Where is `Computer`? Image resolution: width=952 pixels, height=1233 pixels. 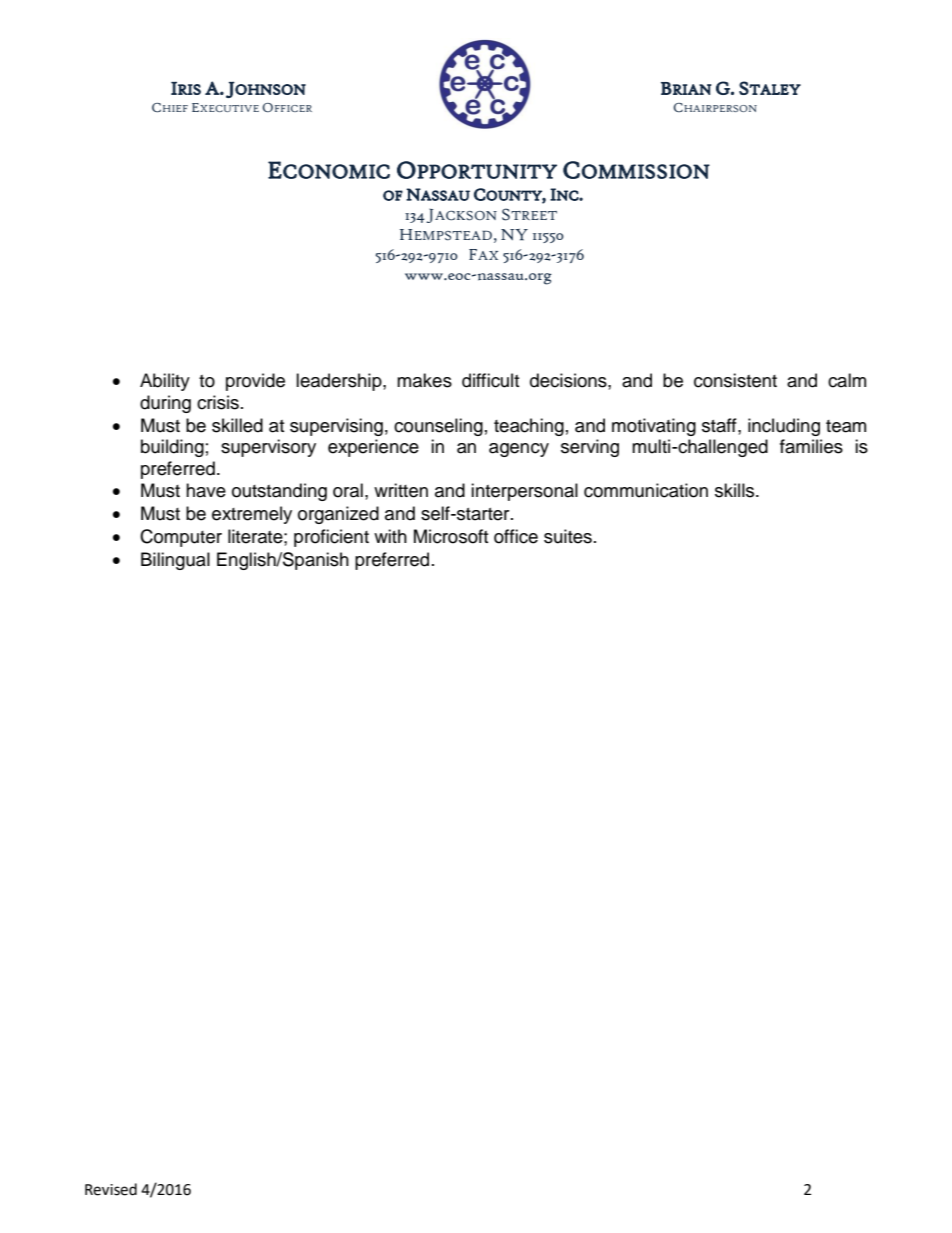
Computer is located at coordinates (181, 538).
